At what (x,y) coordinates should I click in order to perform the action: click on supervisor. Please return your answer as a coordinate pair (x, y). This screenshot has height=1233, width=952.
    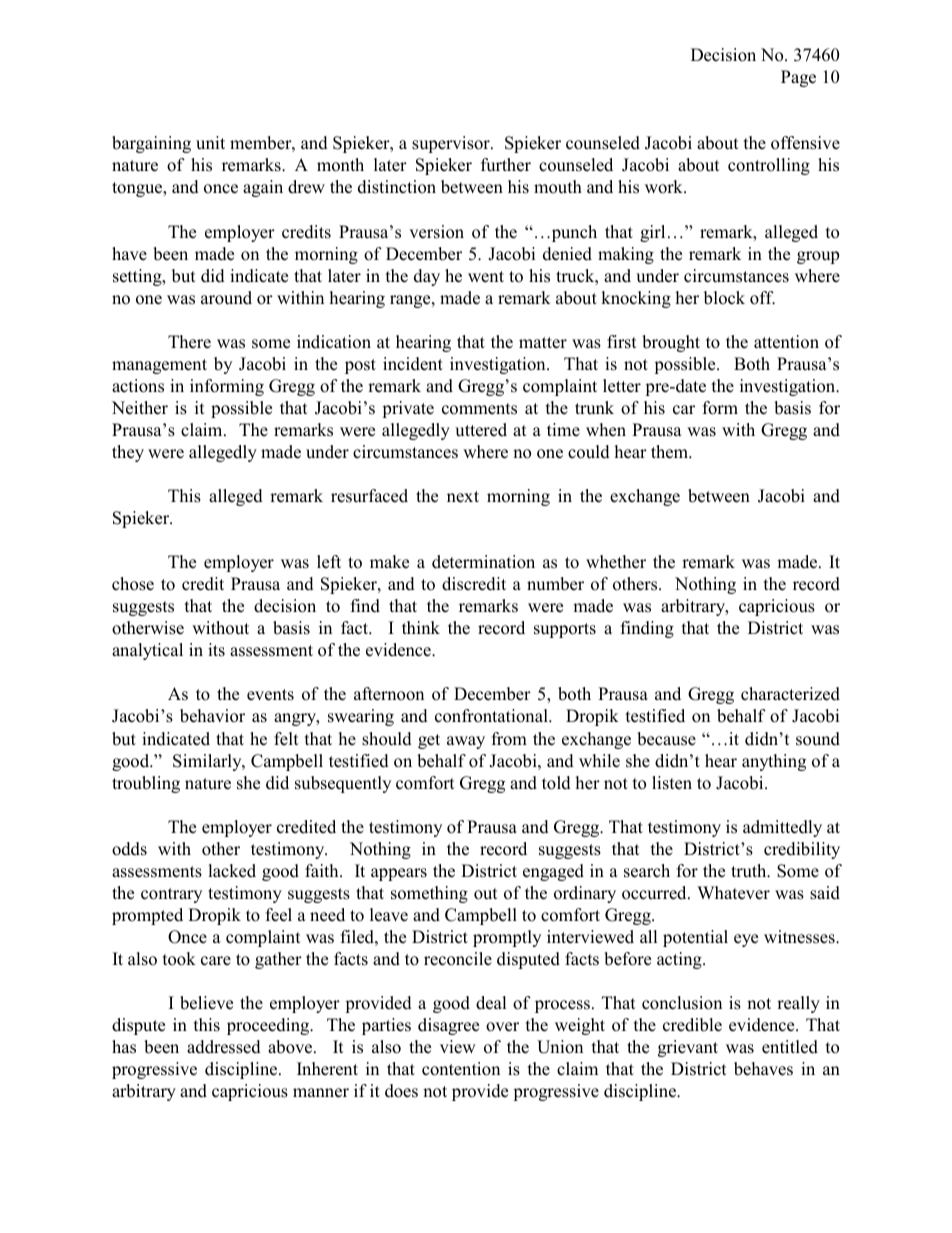
    Looking at the image, I should click on (452, 144).
